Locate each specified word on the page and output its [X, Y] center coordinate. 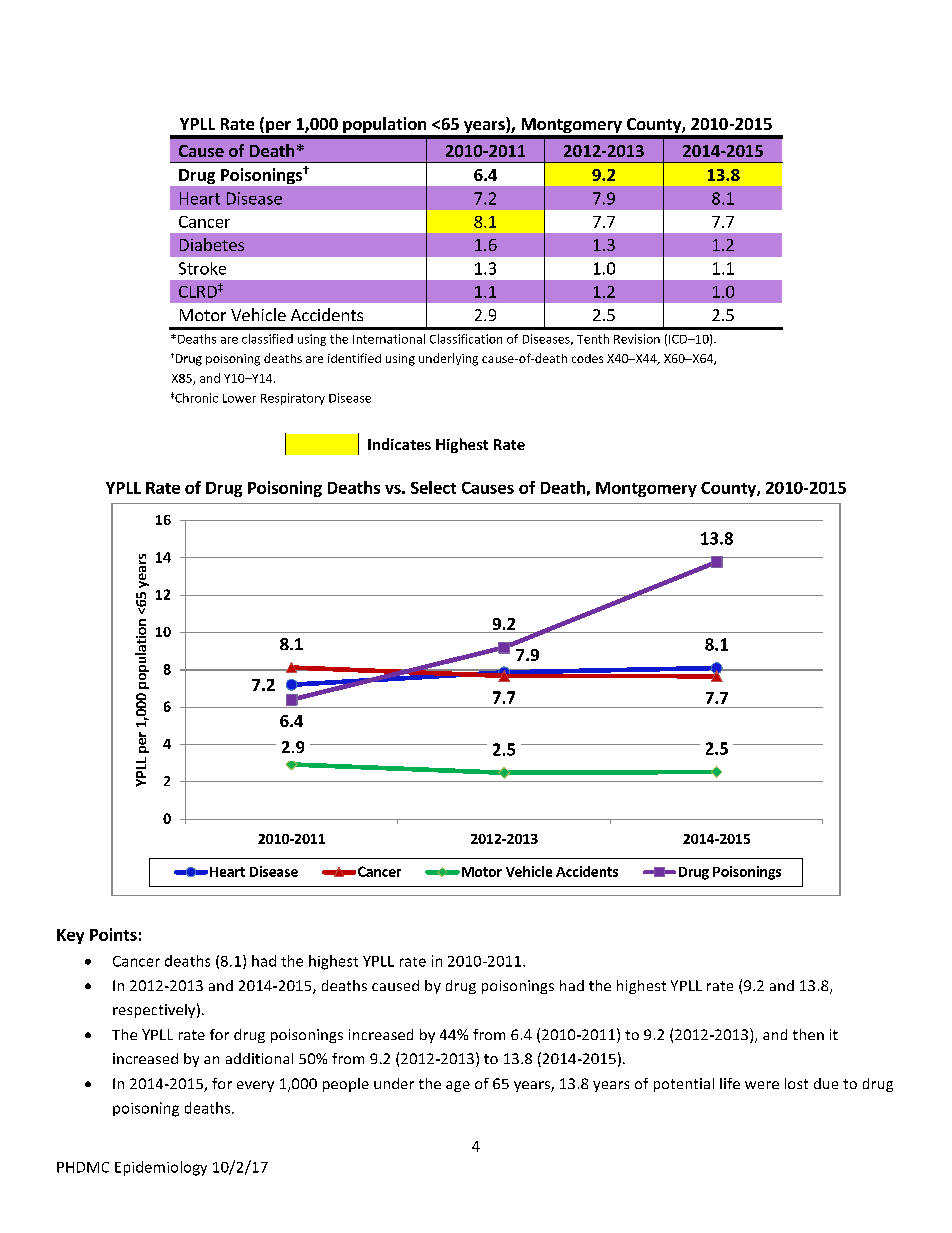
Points [113, 934]
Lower [239, 398]
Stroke [202, 268]
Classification [466, 339]
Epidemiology [161, 1168]
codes [587, 358]
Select [433, 487]
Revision [637, 339]
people [346, 1085]
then [808, 1034]
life [730, 1083]
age [458, 1086]
